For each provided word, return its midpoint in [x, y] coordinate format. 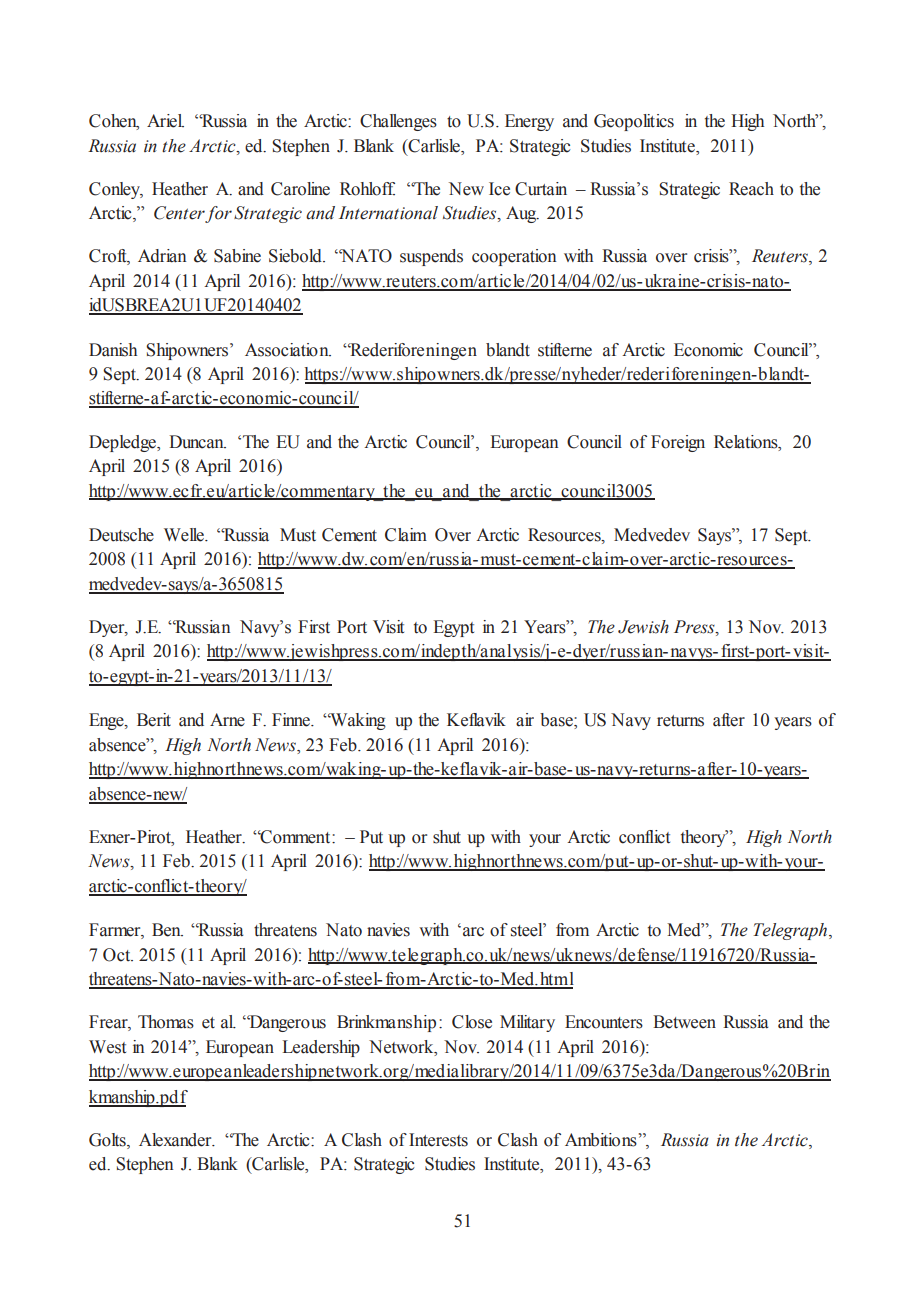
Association [288, 350]
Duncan [197, 442]
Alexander [176, 1140]
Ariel [165, 121]
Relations [747, 442]
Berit [154, 720]
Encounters [604, 1022]
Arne [227, 720]
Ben [167, 930]
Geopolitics [634, 122]
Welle [185, 535]
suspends [431, 257]
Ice [499, 189]
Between [684, 1022]
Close [472, 1022]
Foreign [678, 443]
